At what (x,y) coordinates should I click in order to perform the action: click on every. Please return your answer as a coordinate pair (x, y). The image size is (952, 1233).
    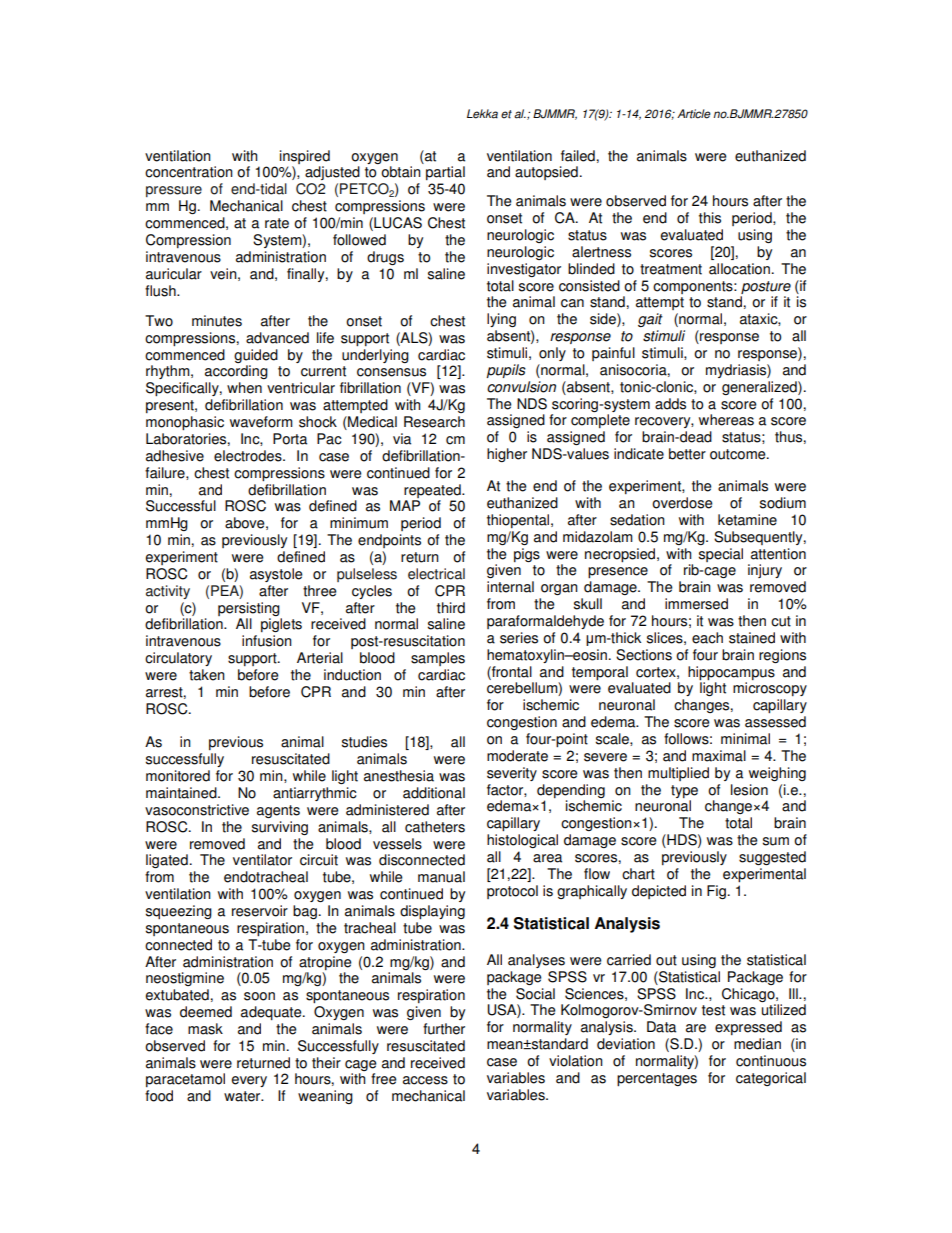
    Looking at the image, I should click on (249, 1081).
